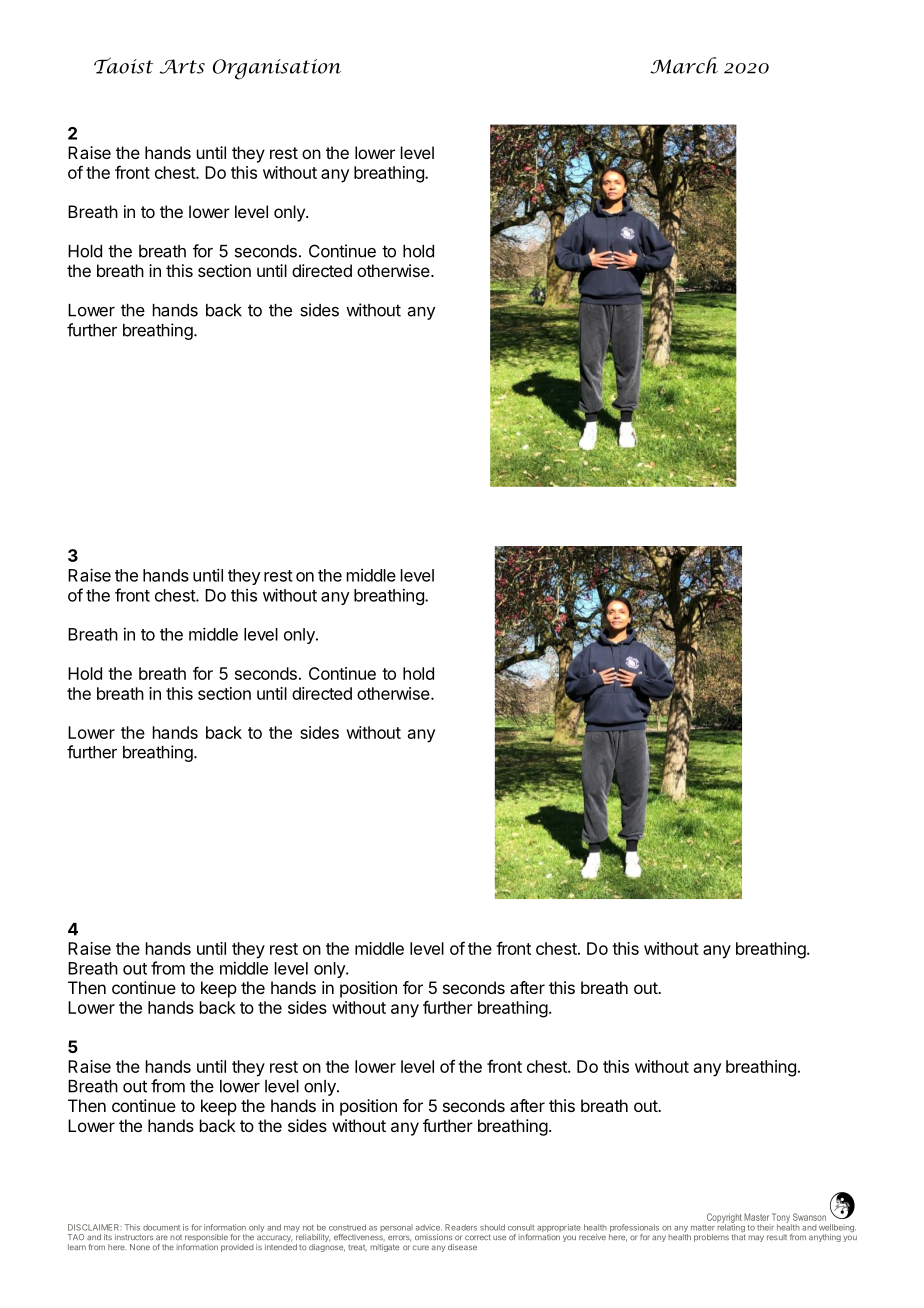 The image size is (924, 1308). I want to click on Taoist, so click(123, 65).
